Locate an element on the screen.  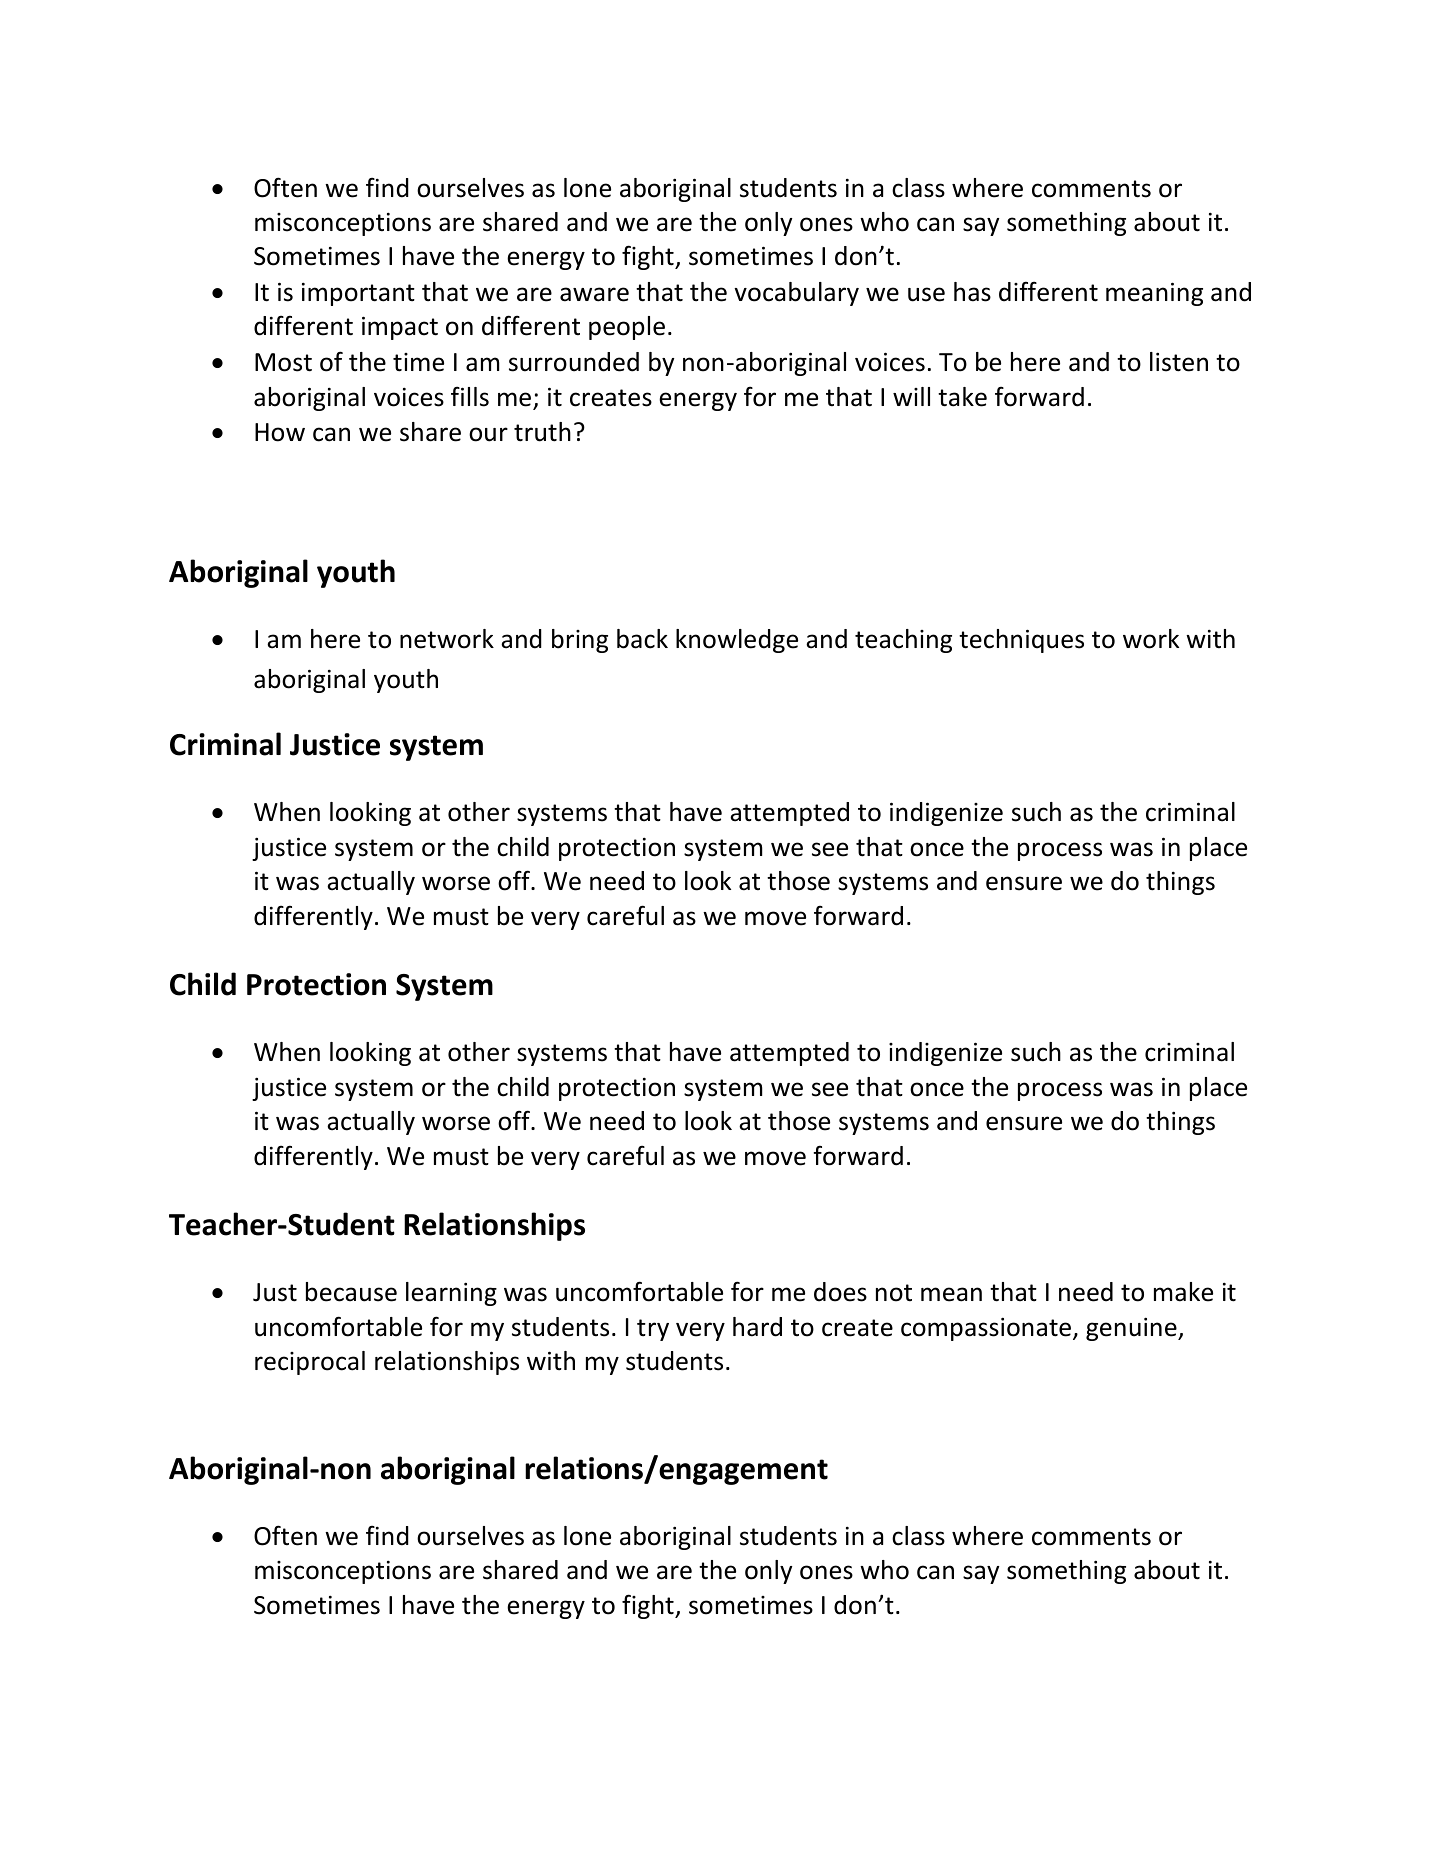
because is located at coordinates (351, 1292).
